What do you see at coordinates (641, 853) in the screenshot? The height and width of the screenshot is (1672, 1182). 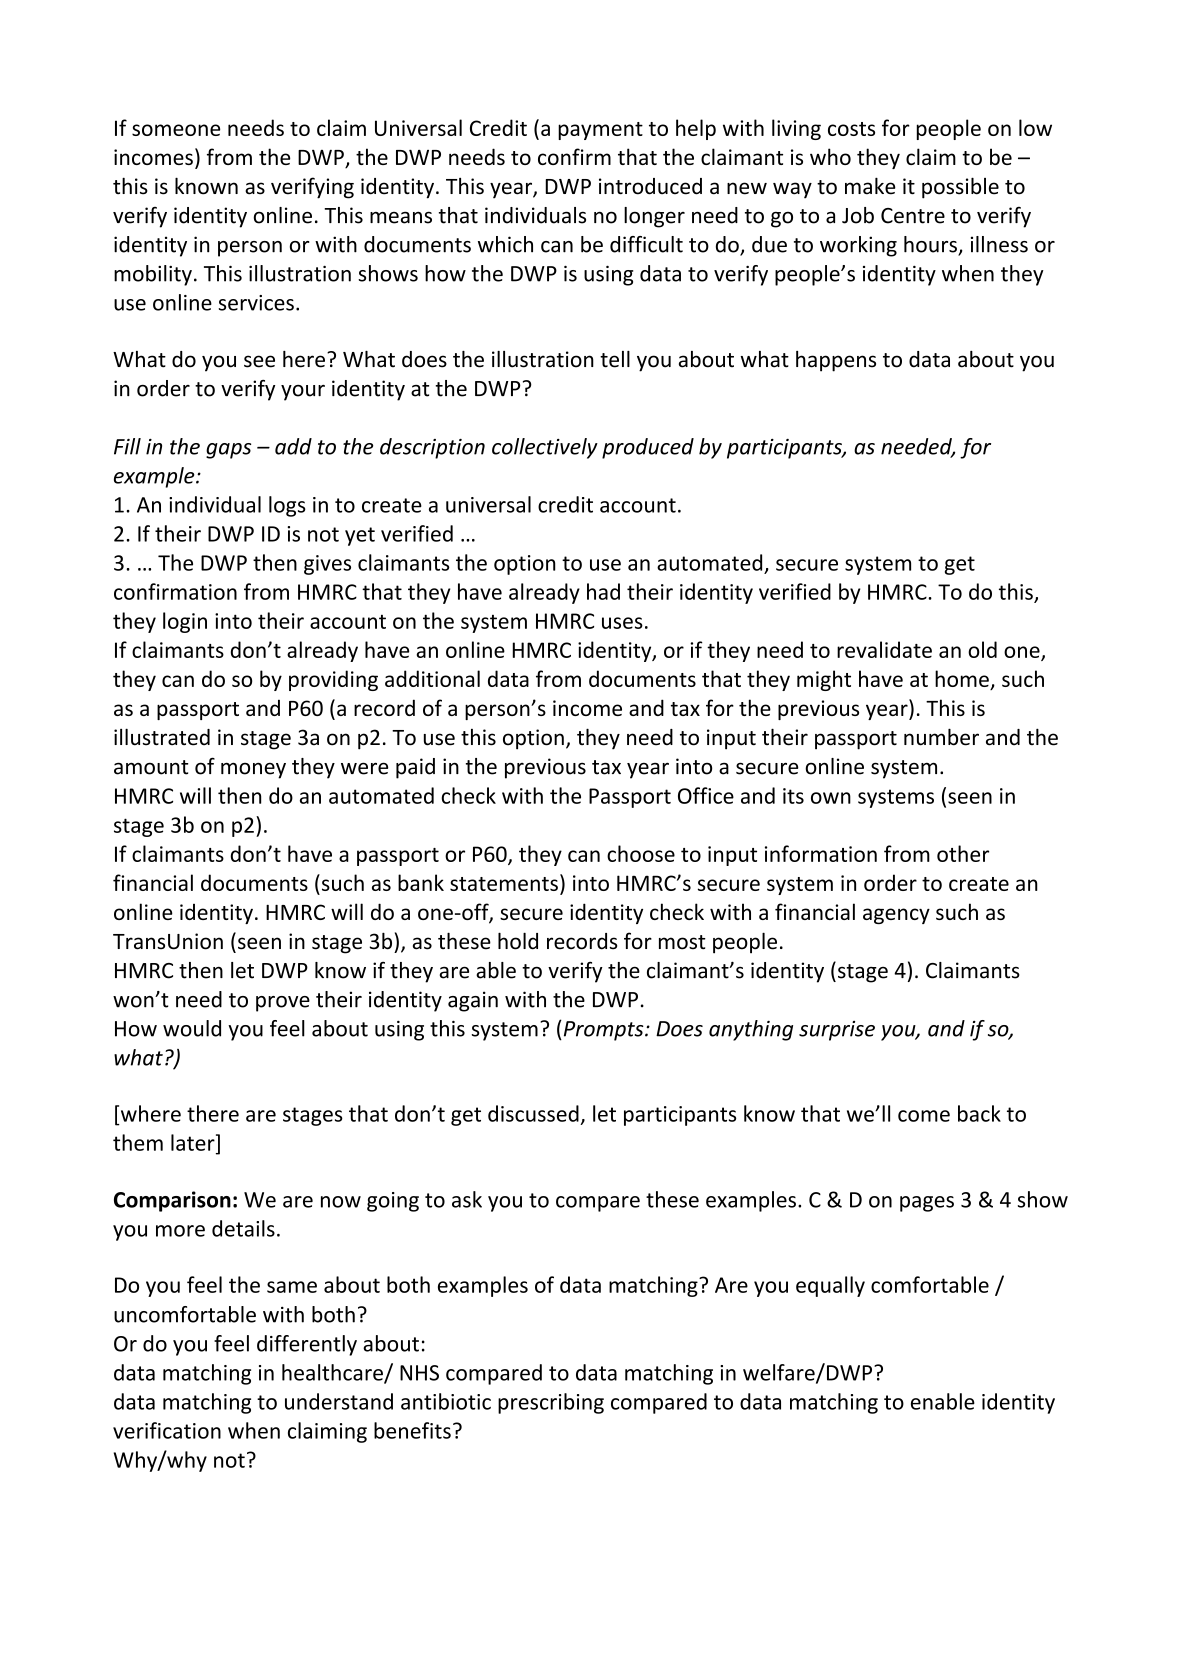 I see `choose` at bounding box center [641, 853].
